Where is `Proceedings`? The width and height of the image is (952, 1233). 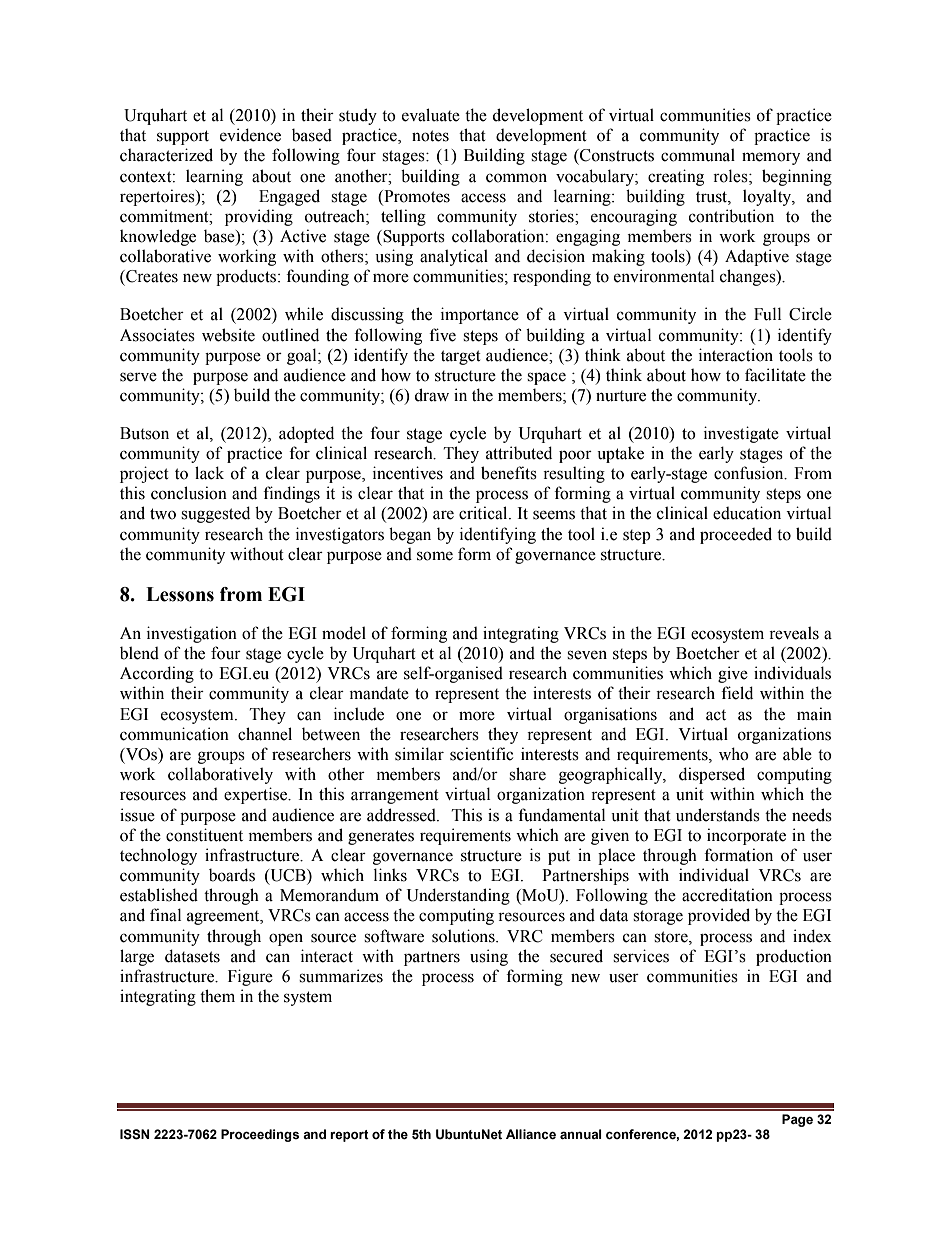
Proceedings is located at coordinates (260, 1135).
